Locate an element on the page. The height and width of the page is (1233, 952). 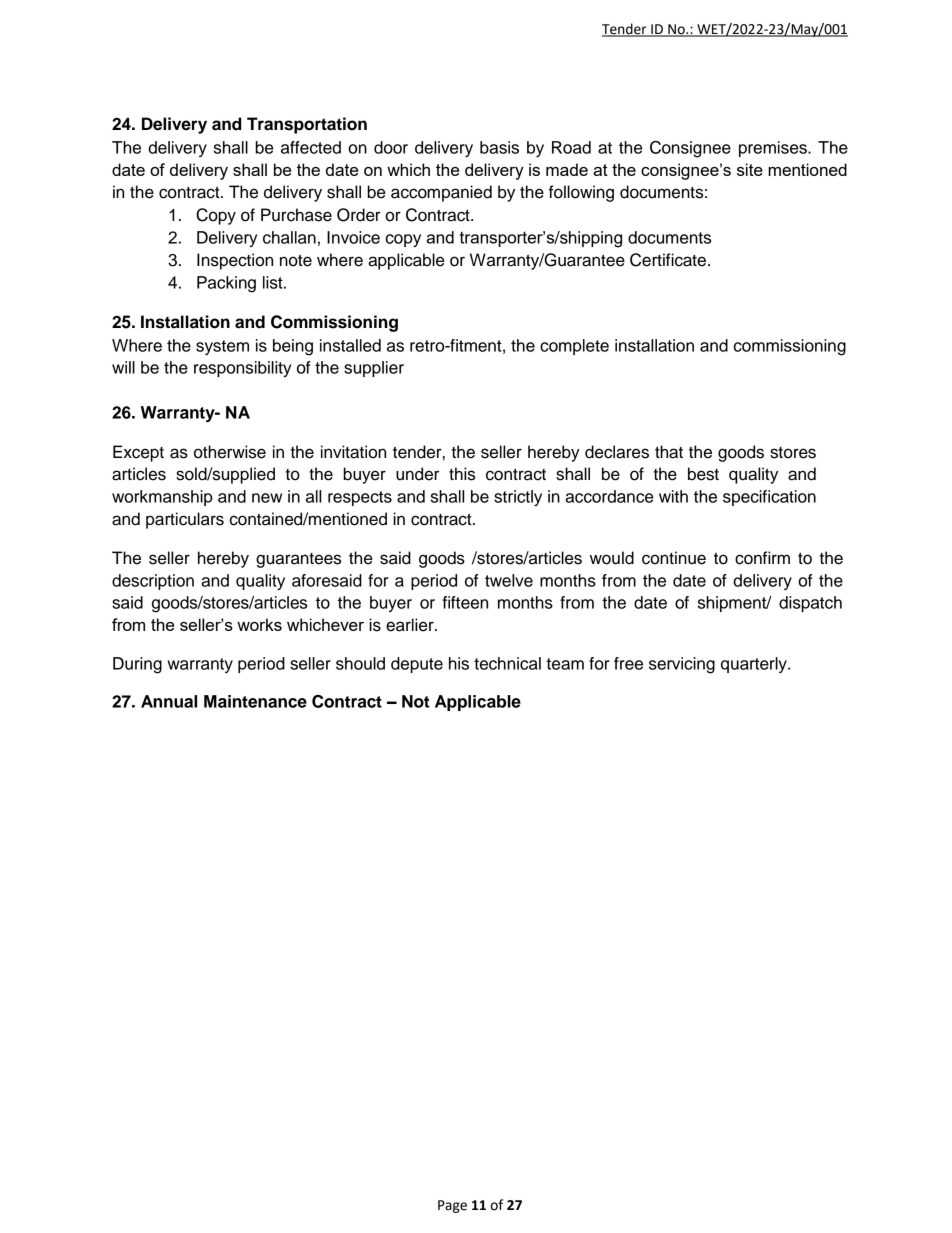
site is located at coordinates (750, 169).
